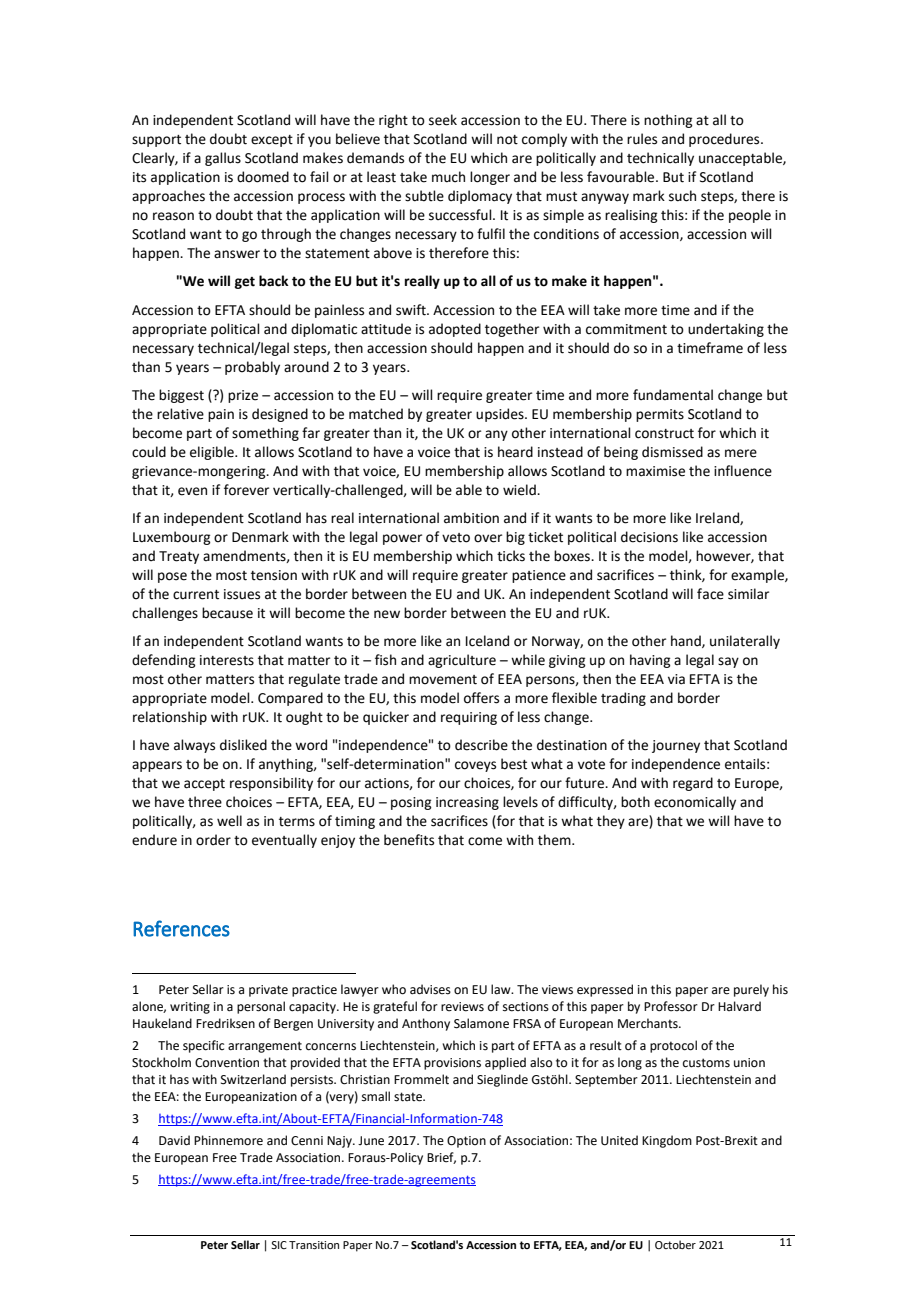 The width and height of the document is (924, 1307). What do you see at coordinates (695, 803) in the document?
I see `economically` at bounding box center [695, 803].
